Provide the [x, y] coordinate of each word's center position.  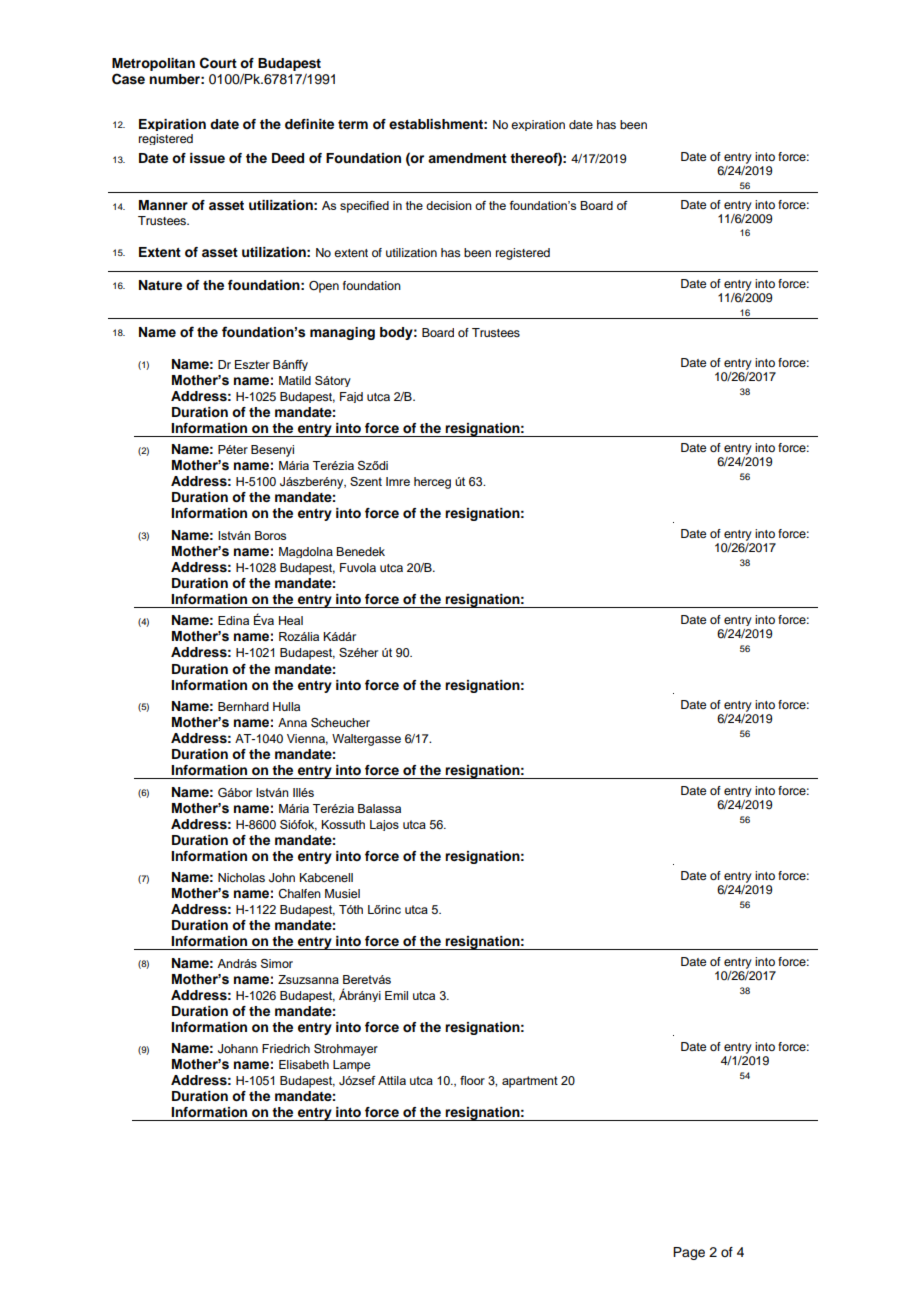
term [353, 124]
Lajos [384, 825]
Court [218, 63]
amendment [467, 158]
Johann [238, 1049]
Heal [291, 620]
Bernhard [243, 706]
